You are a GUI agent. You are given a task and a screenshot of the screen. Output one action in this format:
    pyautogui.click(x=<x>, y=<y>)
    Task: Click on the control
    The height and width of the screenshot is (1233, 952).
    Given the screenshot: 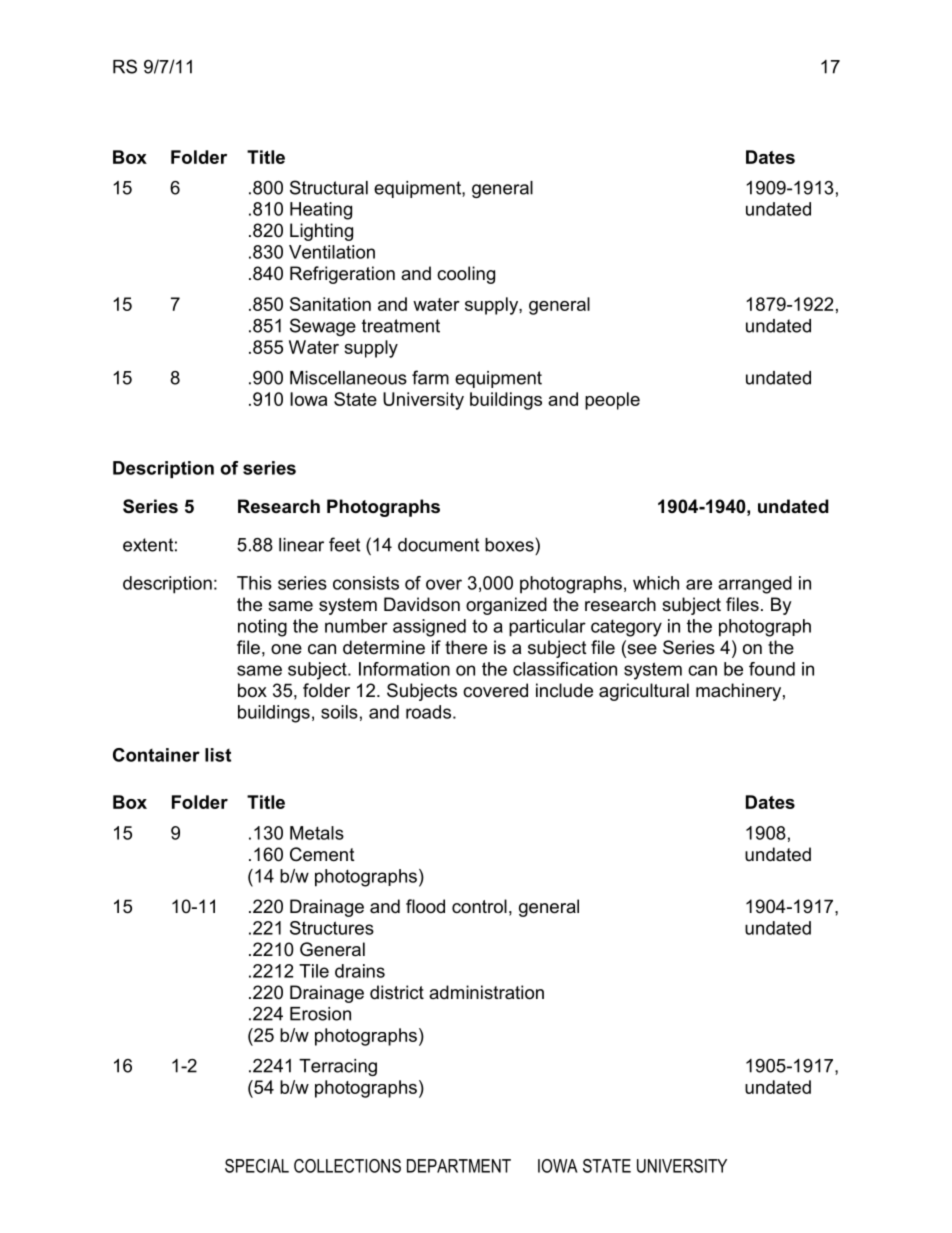 What is the action you would take?
    pyautogui.click(x=479, y=906)
